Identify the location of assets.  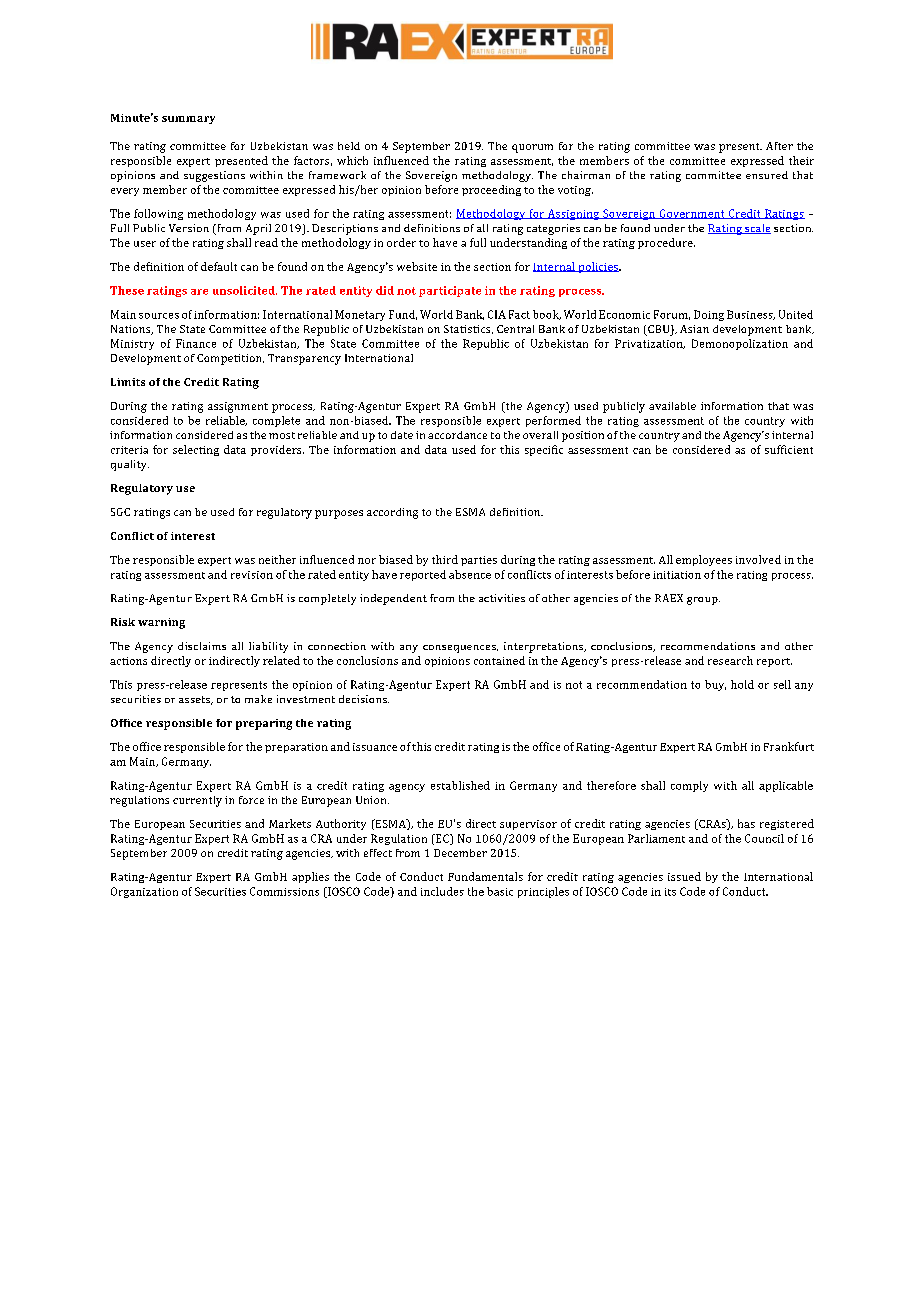
(196, 700).
